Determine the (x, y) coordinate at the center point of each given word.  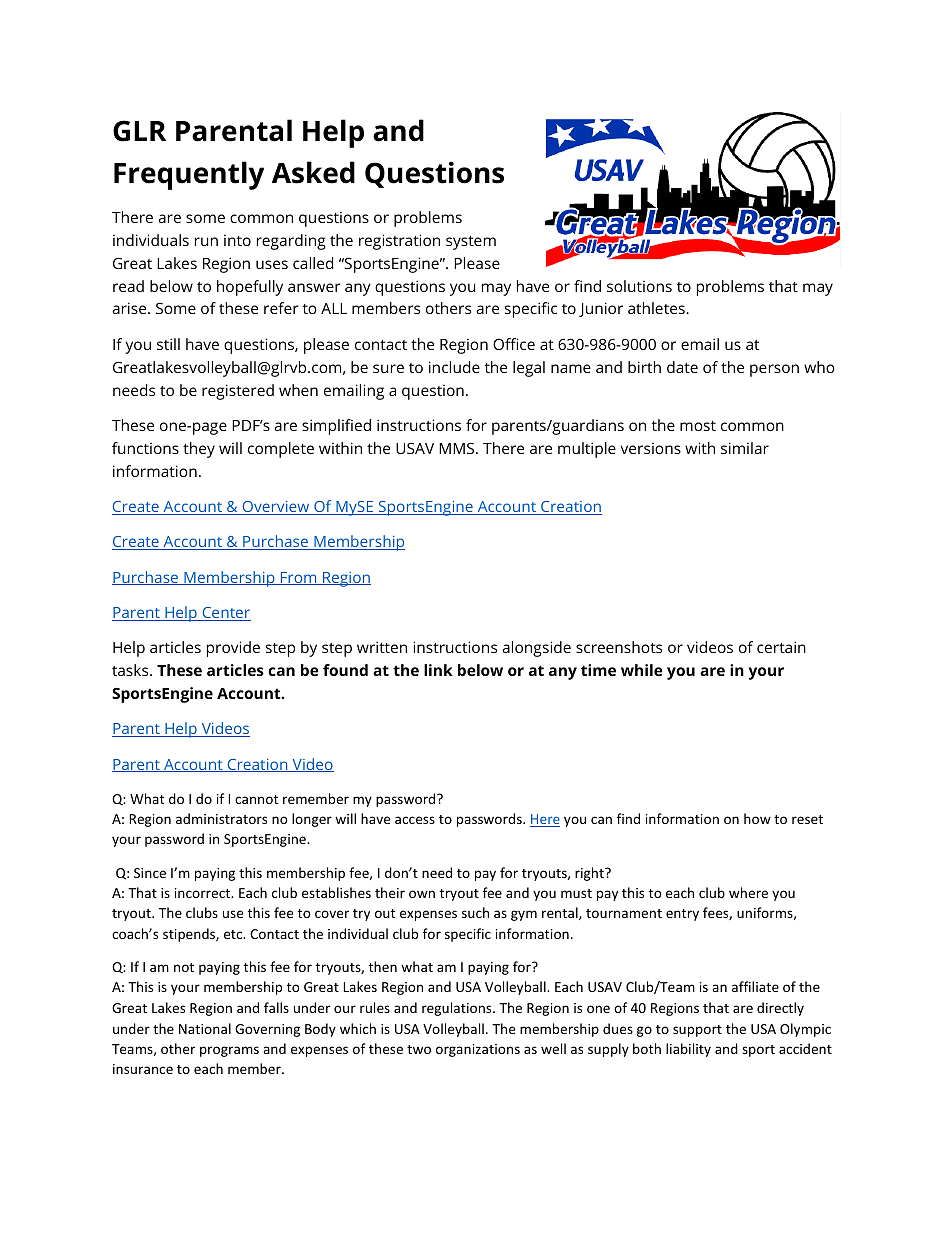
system (471, 243)
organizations (478, 1050)
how (757, 818)
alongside (536, 649)
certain (781, 647)
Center (225, 614)
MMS (456, 448)
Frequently (189, 175)
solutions (639, 286)
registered (238, 392)
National (205, 1028)
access (415, 820)
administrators (221, 818)
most (698, 426)
